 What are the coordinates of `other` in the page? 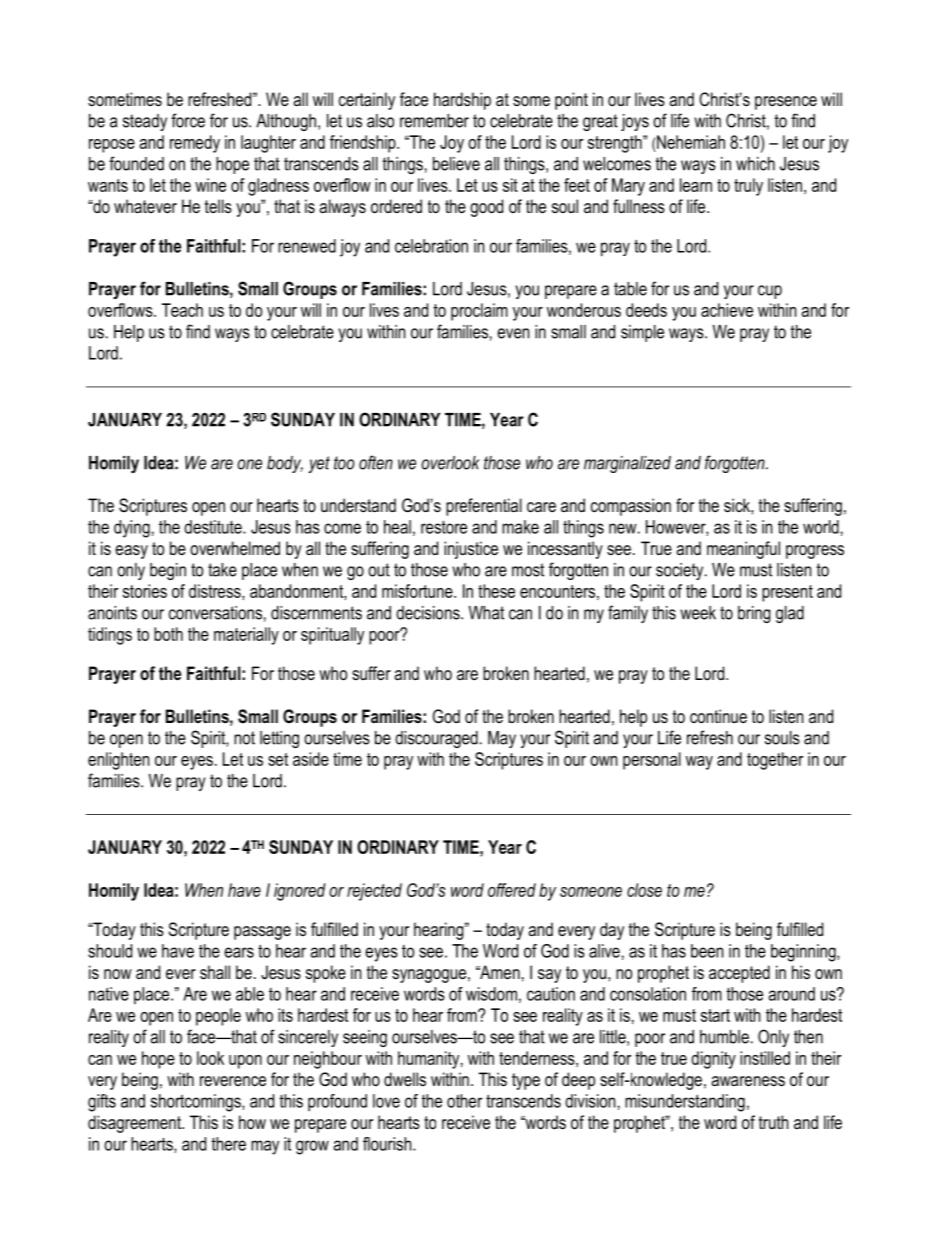 It's located at (464, 1101).
